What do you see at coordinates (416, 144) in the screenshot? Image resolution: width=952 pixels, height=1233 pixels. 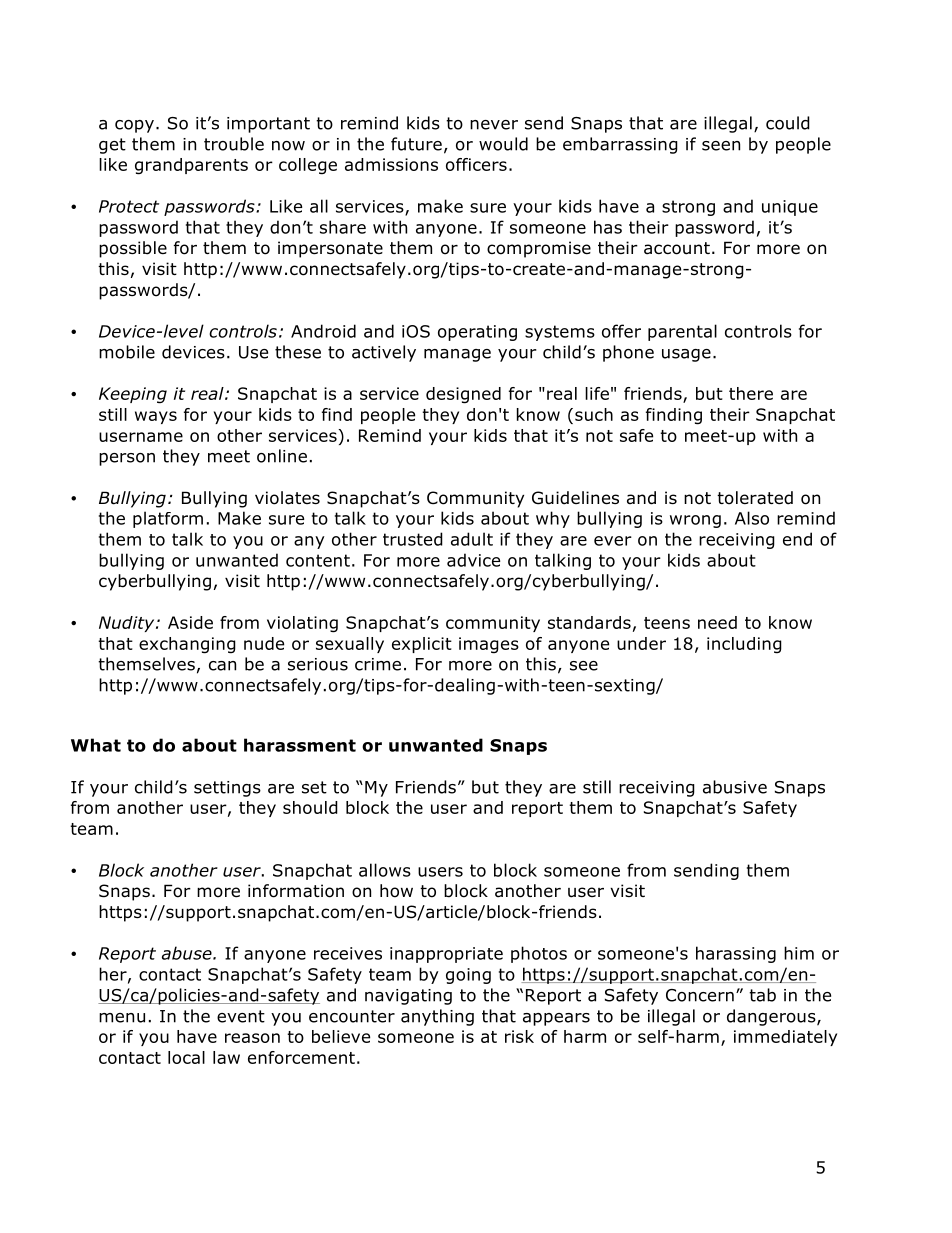 I see `future` at bounding box center [416, 144].
